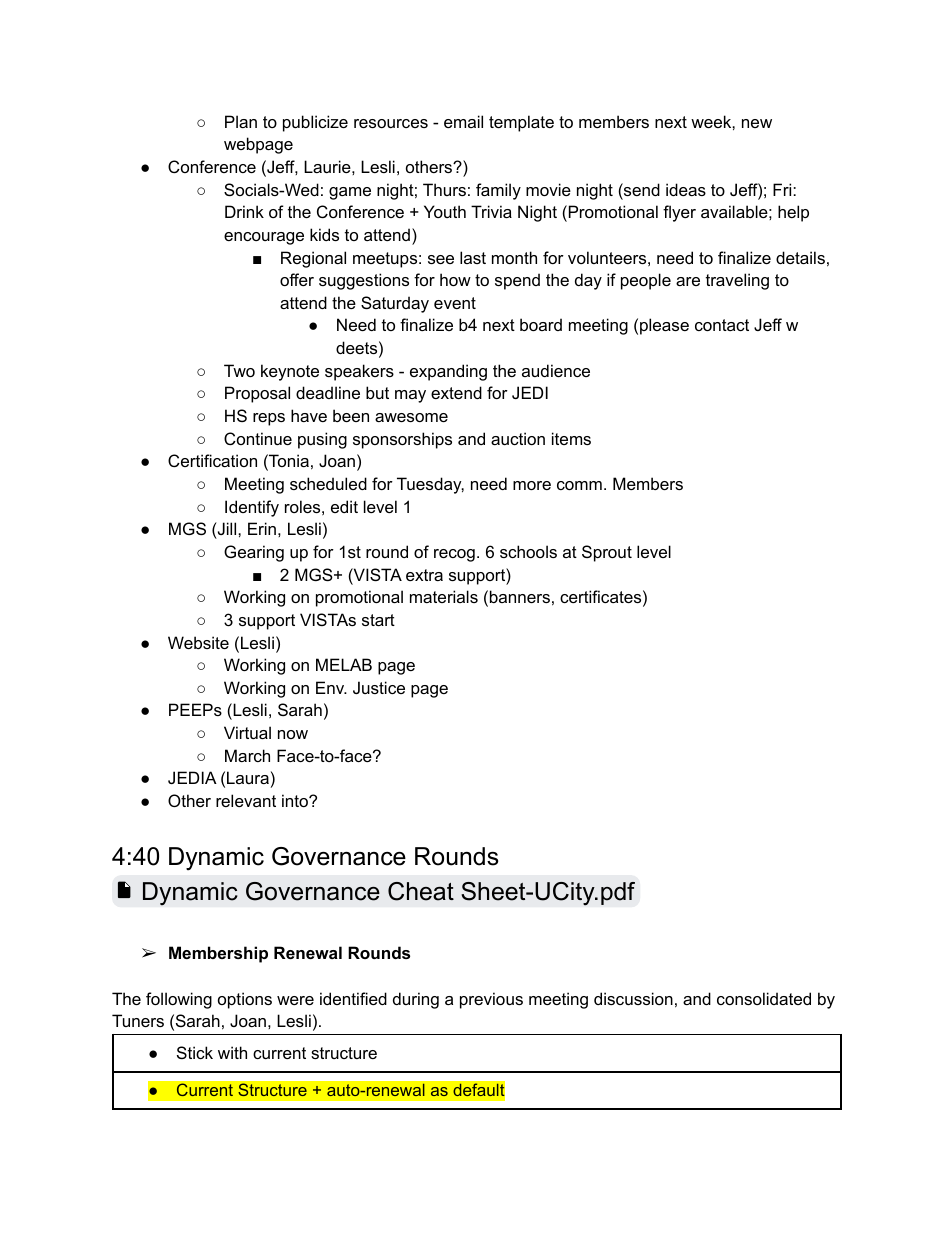 This screenshot has height=1233, width=952. What do you see at coordinates (686, 189) in the screenshot?
I see `ideas` at bounding box center [686, 189].
